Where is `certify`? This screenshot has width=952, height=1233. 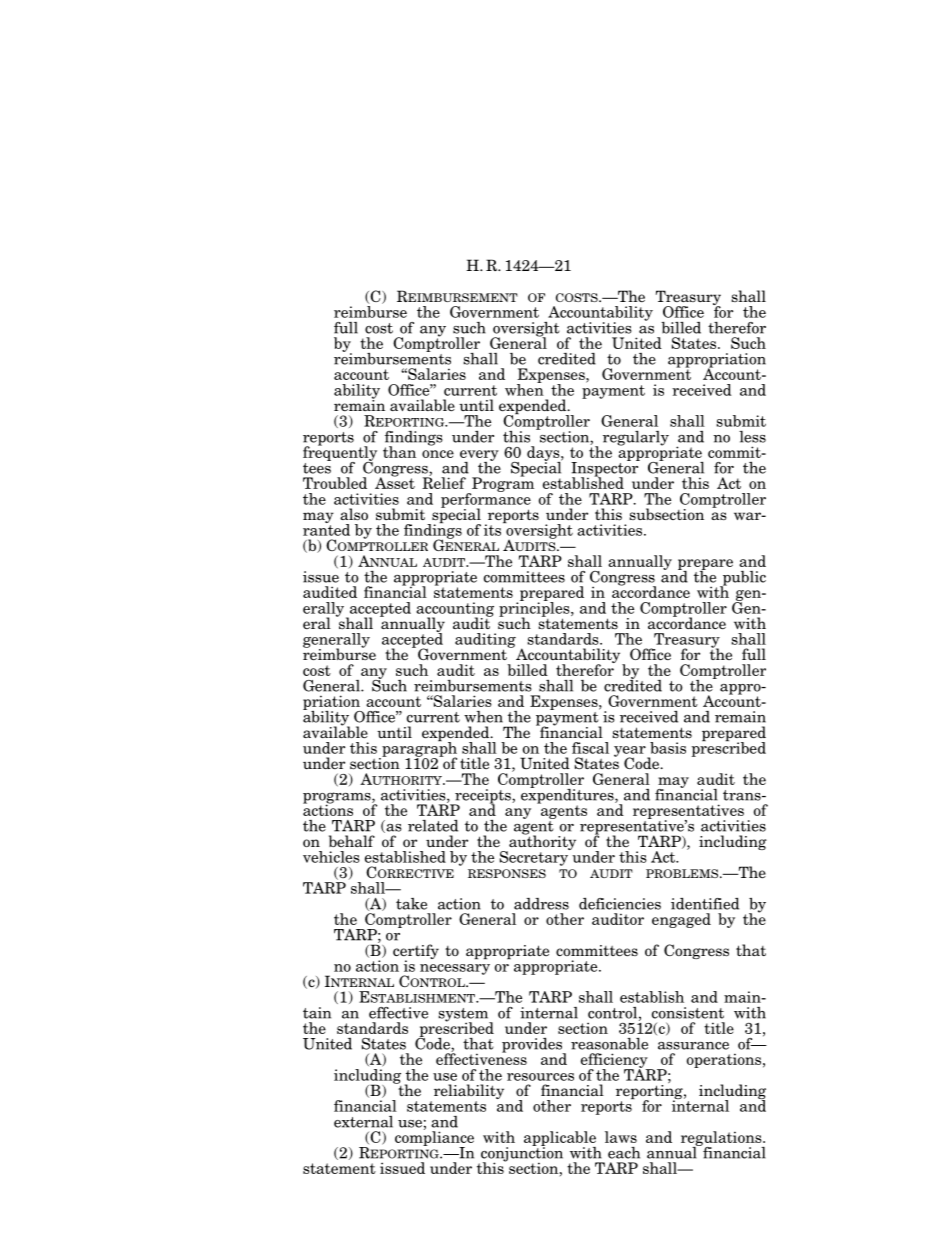
certify is located at coordinates (416, 953).
